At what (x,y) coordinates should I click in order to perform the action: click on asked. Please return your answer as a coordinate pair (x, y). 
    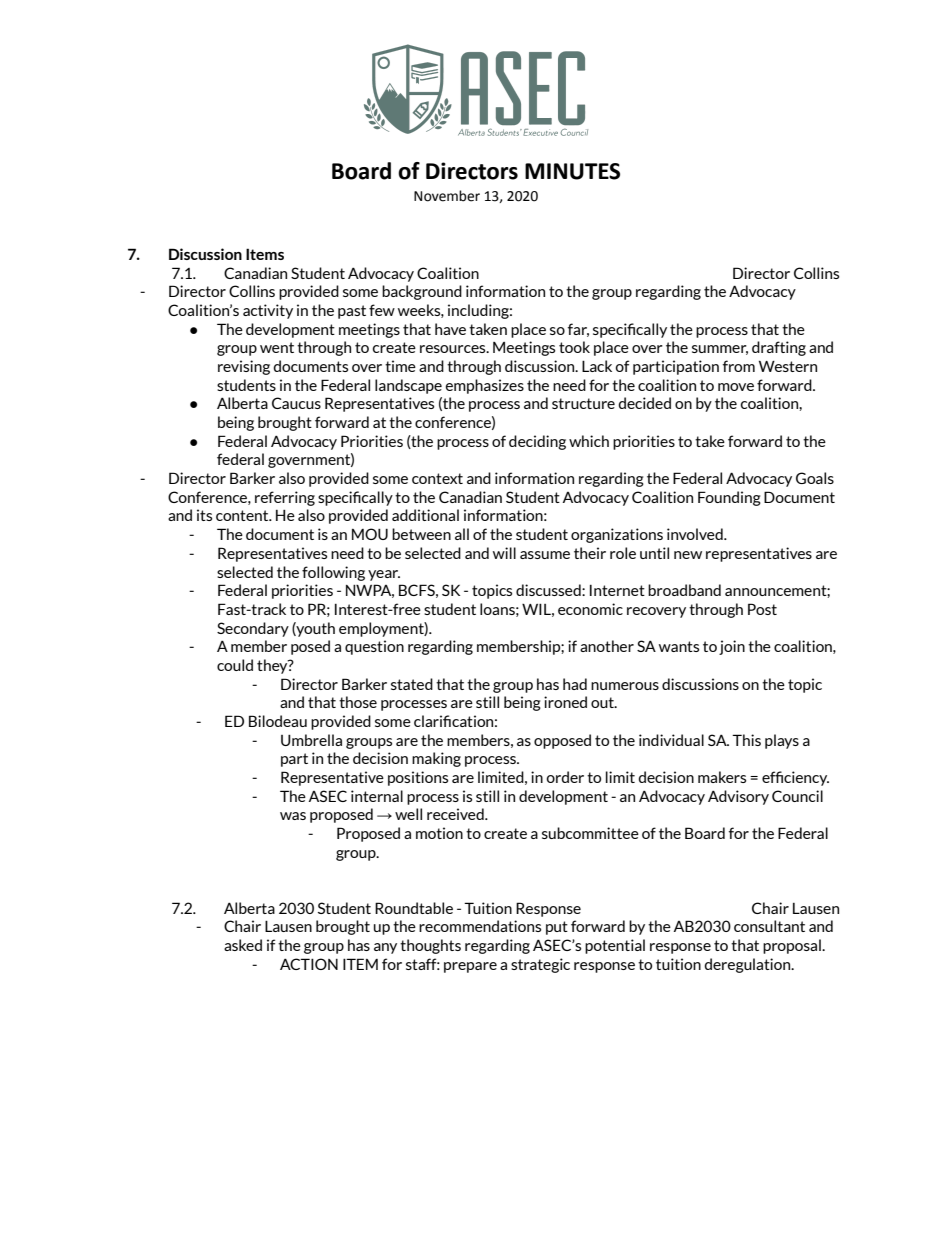
    Looking at the image, I should click on (243, 945).
